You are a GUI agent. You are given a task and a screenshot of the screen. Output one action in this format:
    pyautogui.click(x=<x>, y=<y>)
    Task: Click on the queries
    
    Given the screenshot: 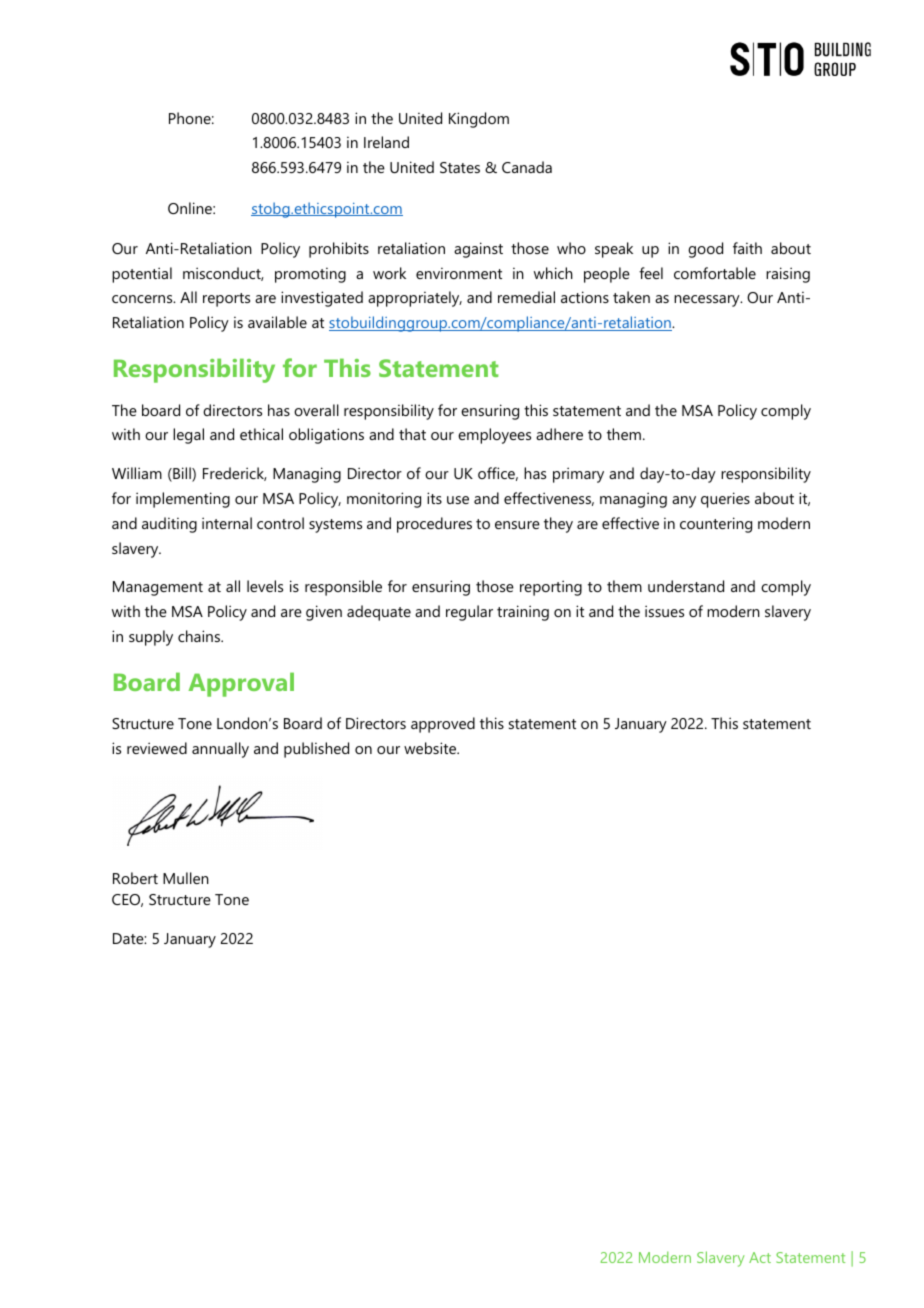 What is the action you would take?
    pyautogui.click(x=725, y=500)
